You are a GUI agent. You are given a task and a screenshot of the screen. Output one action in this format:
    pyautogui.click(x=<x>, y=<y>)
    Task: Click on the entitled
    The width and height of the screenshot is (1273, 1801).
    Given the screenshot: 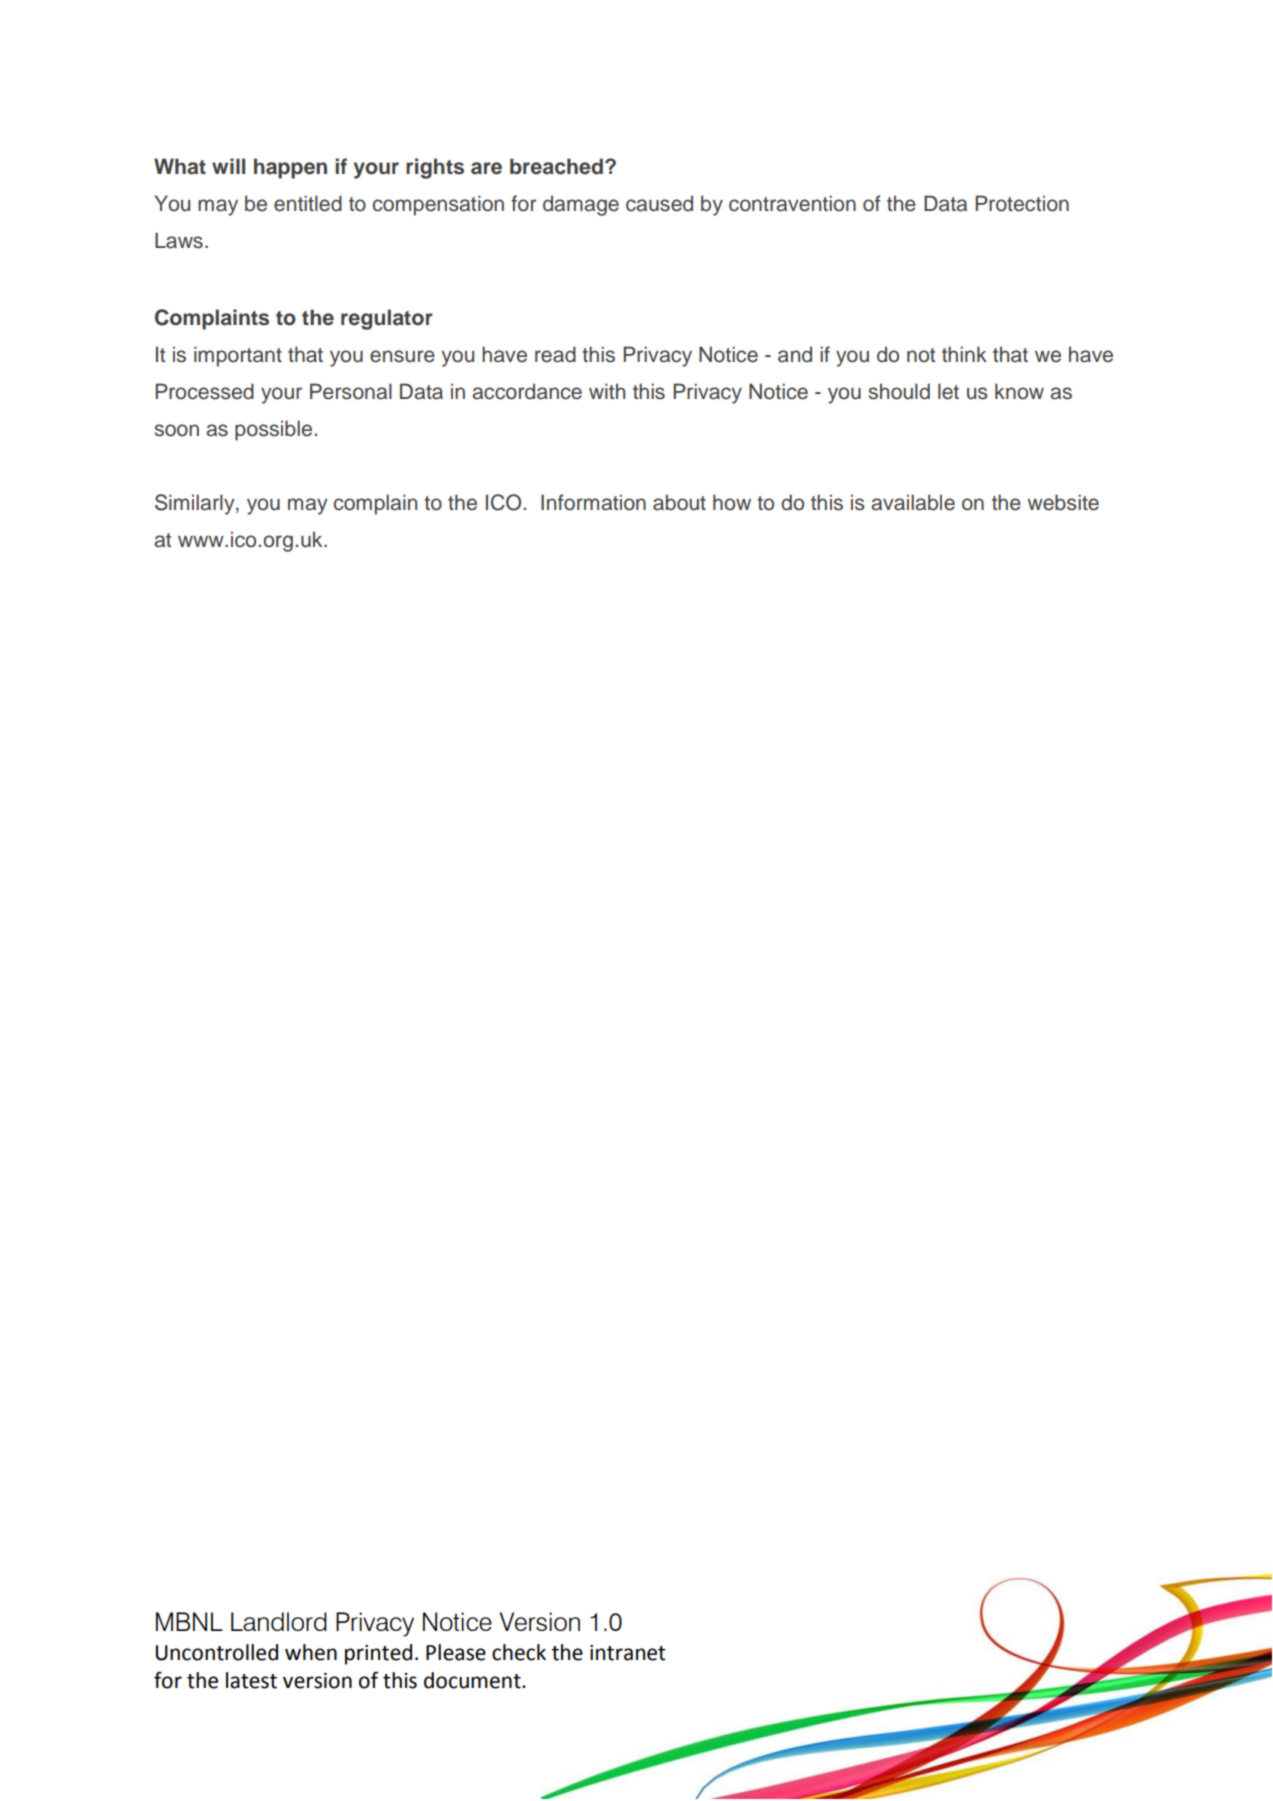 What is the action you would take?
    pyautogui.click(x=308, y=203)
